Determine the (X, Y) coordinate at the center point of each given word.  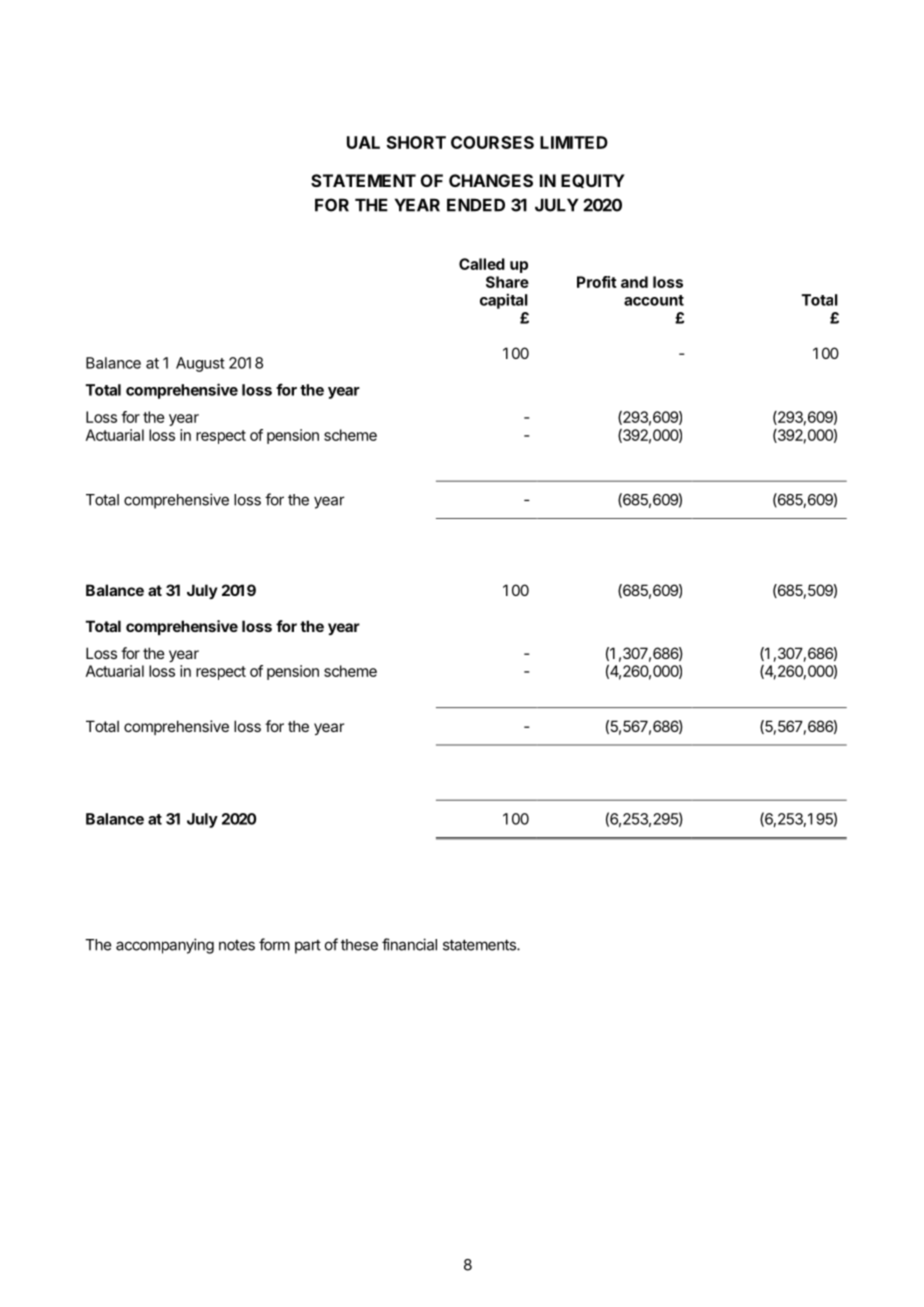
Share (507, 282)
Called (482, 264)
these (359, 945)
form (274, 944)
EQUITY (593, 181)
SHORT (416, 142)
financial (409, 944)
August (200, 364)
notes (237, 945)
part (308, 947)
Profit (597, 282)
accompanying (165, 946)
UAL (363, 142)
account (654, 300)
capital (504, 301)
